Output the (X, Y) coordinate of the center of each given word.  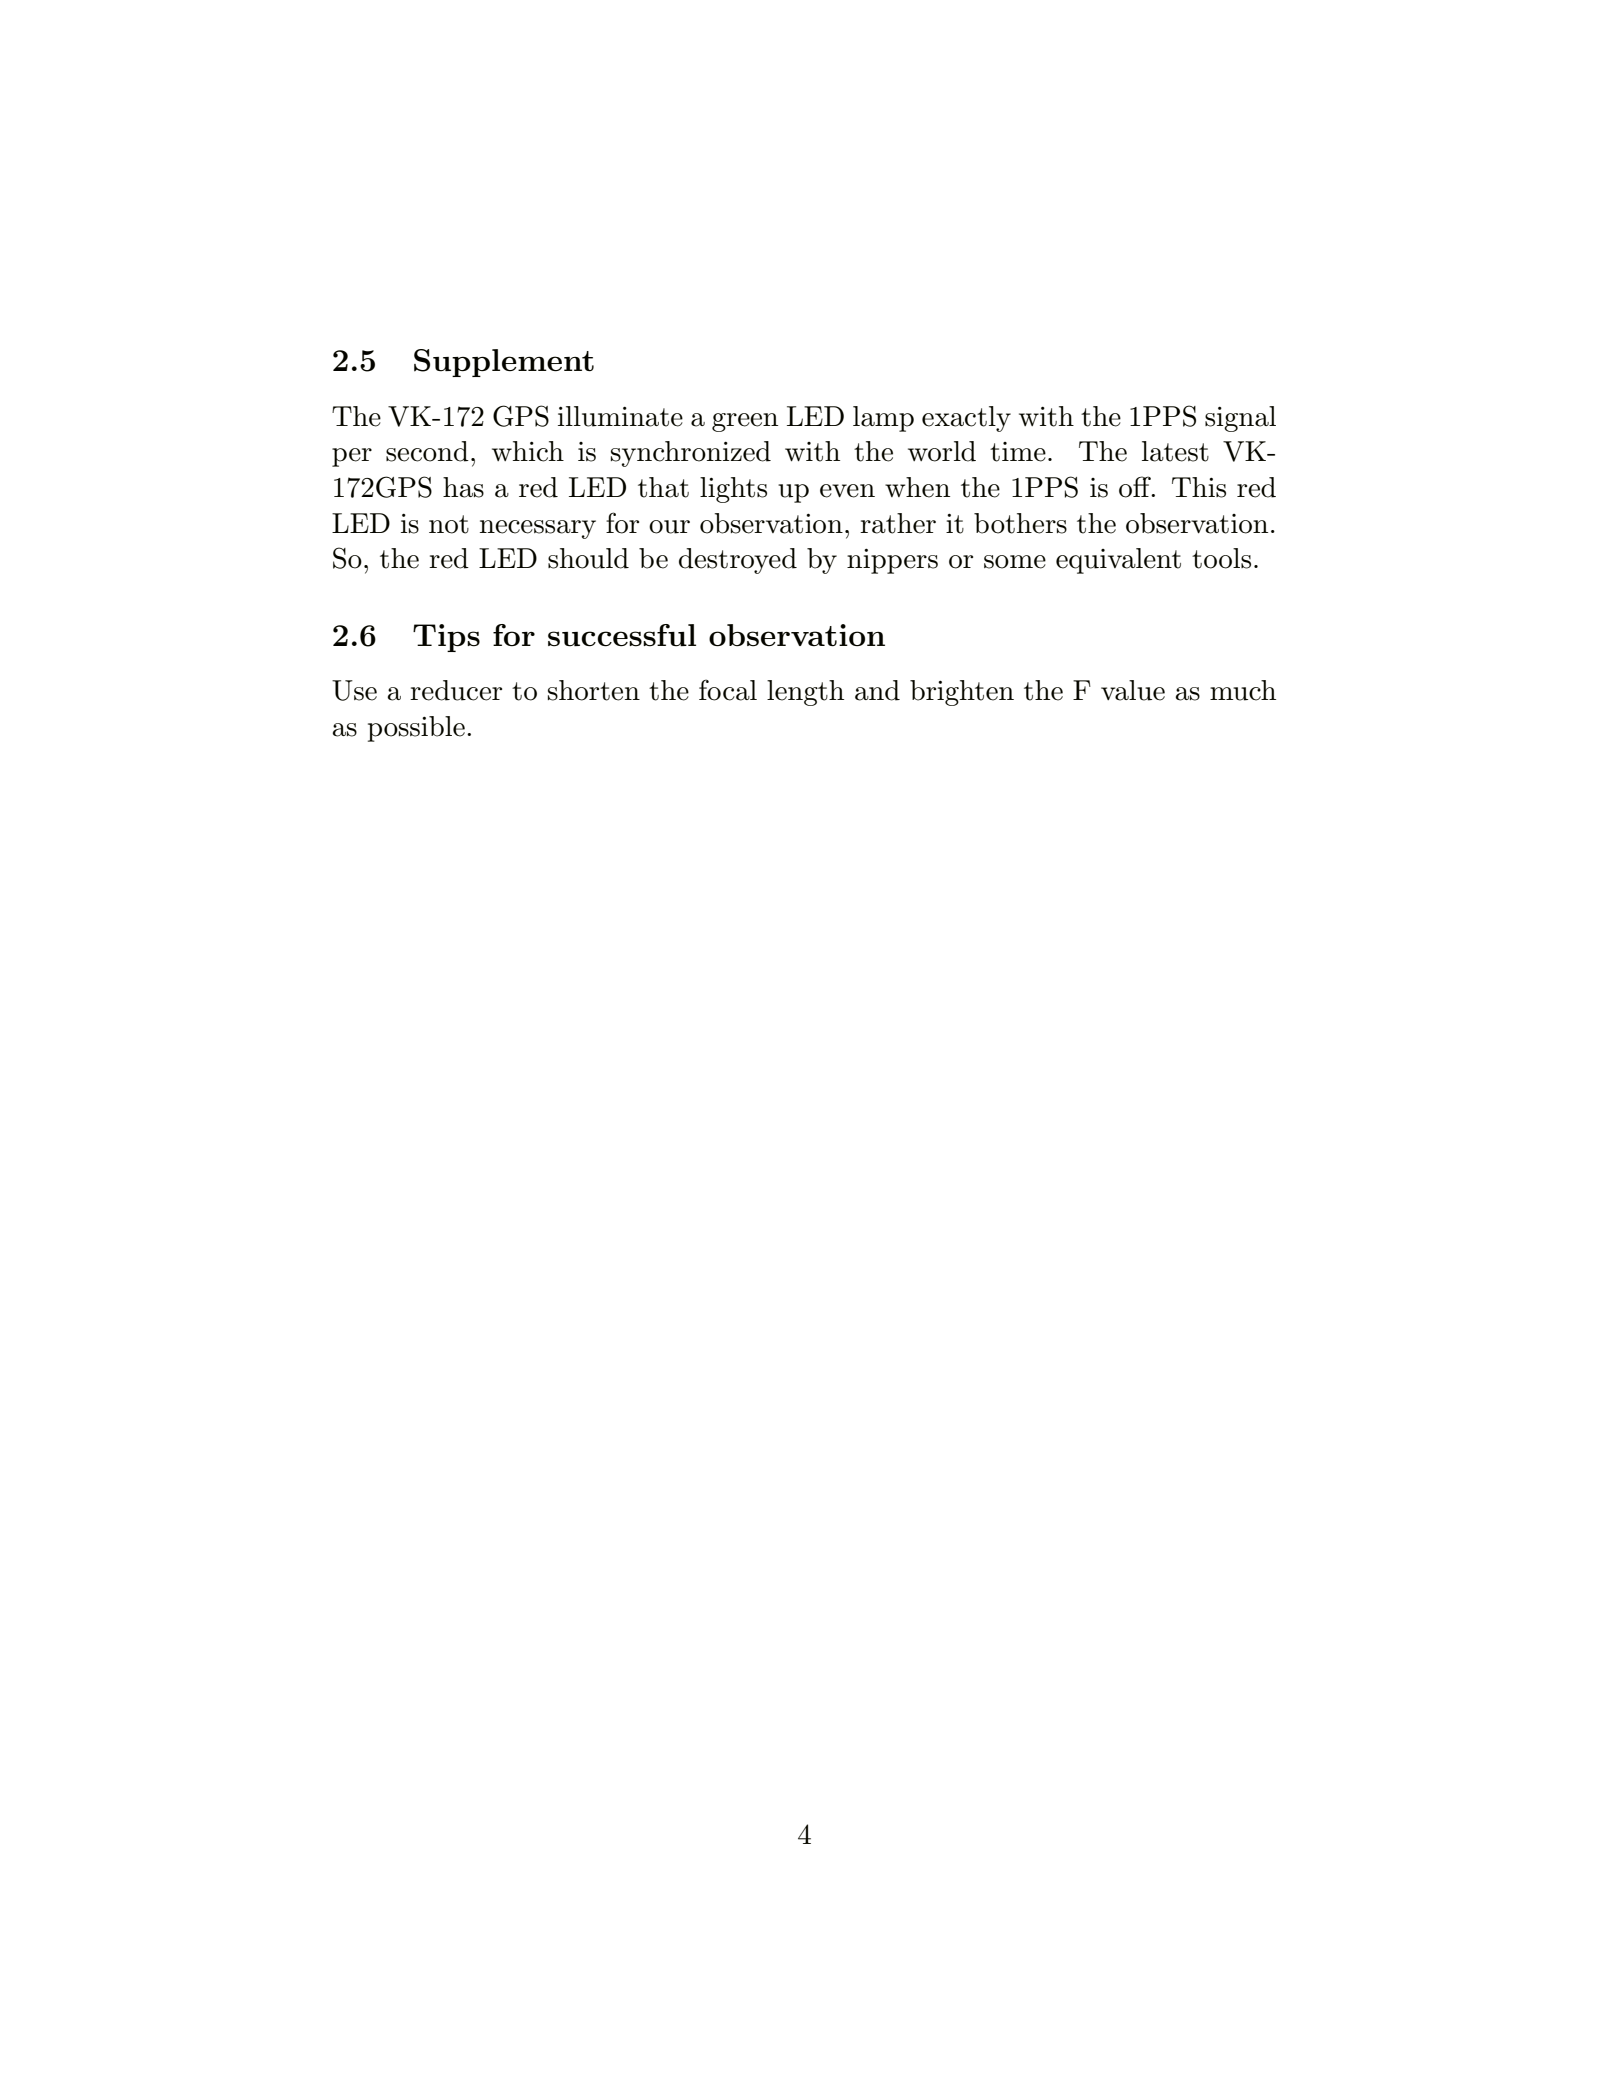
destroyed (738, 561)
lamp (883, 419)
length (805, 693)
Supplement (504, 363)
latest (1175, 451)
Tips (446, 638)
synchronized (691, 454)
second (427, 451)
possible (416, 729)
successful (622, 635)
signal (1240, 419)
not (449, 524)
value (1133, 690)
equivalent (1118, 561)
